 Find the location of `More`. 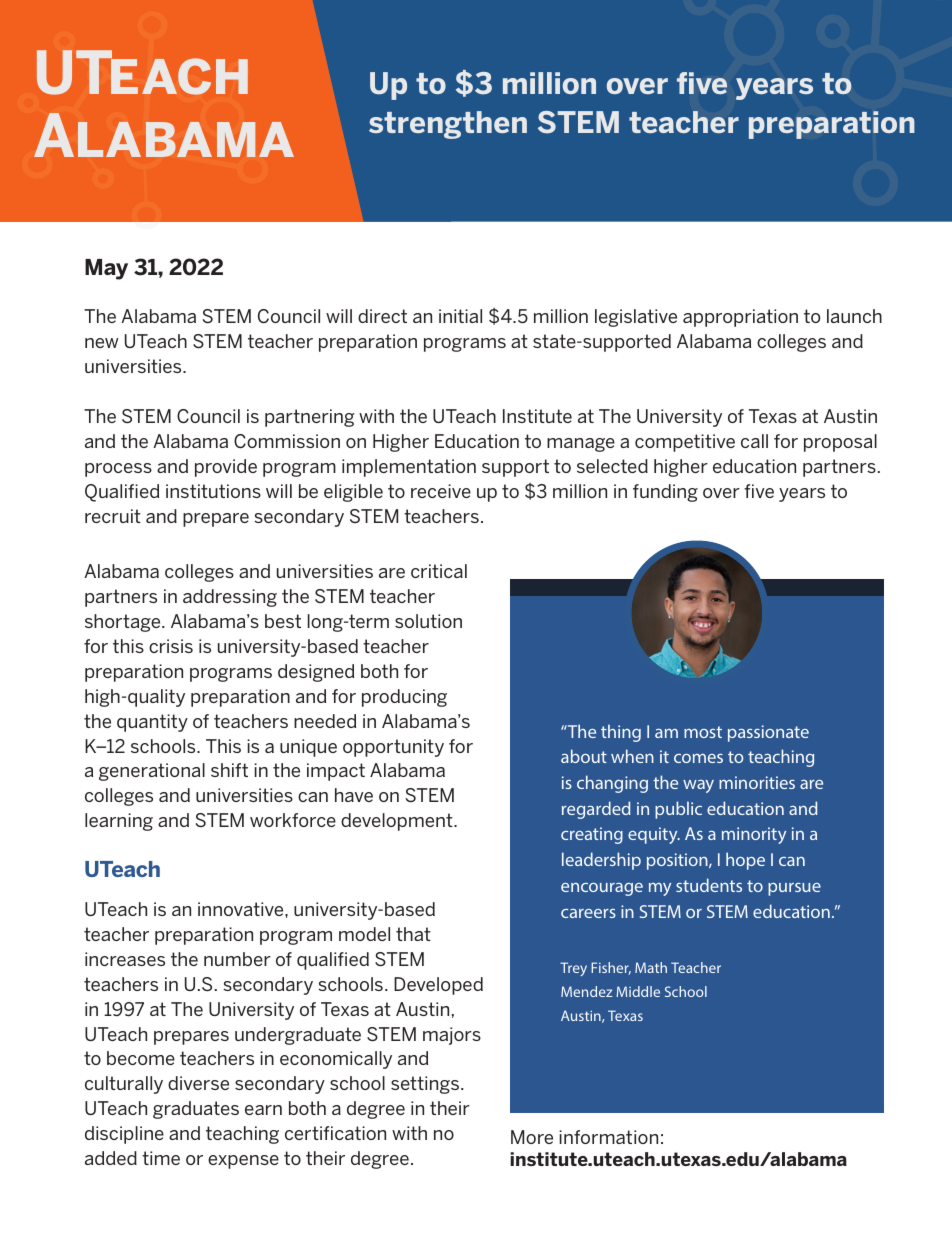

More is located at coordinates (532, 1137).
